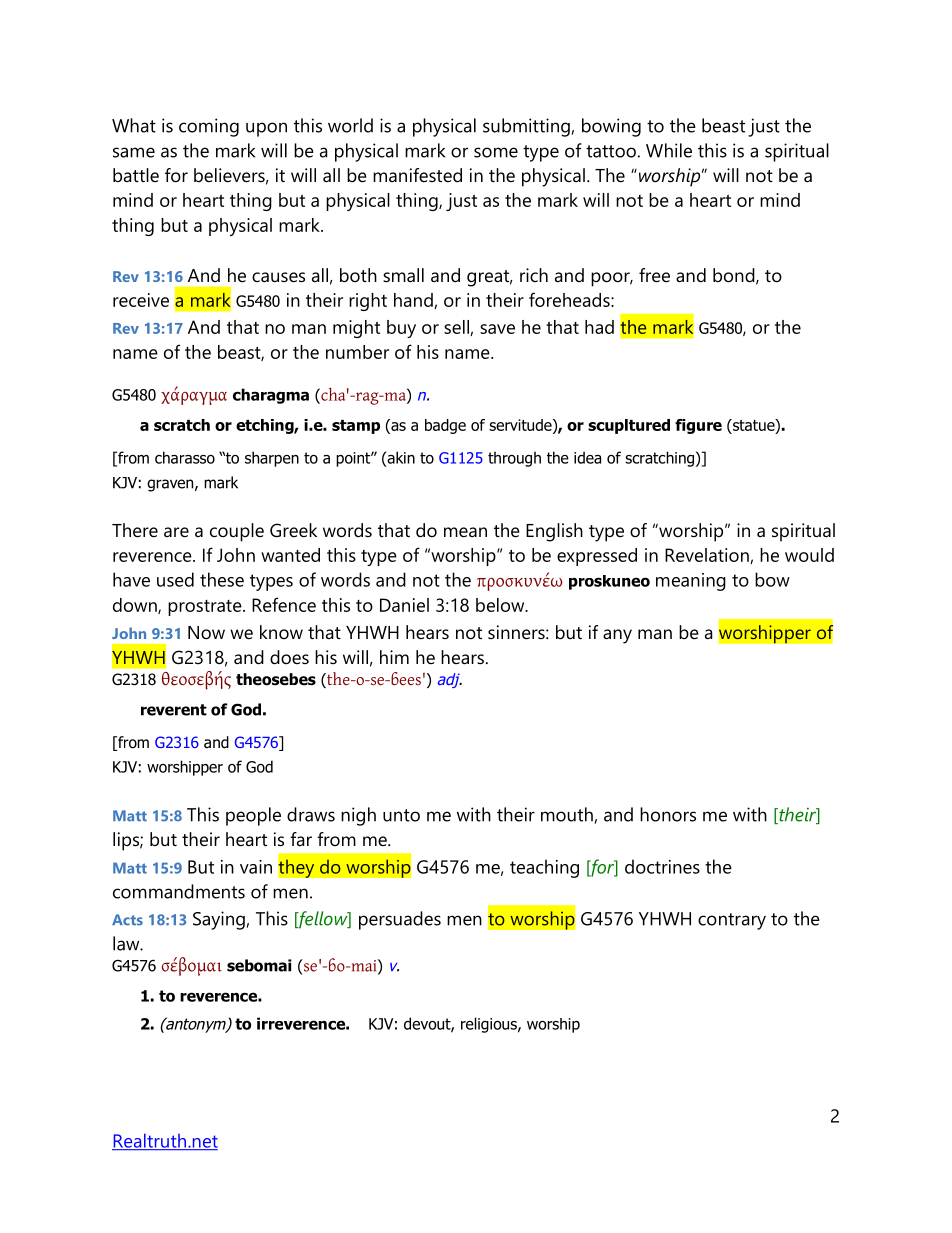 The width and height of the screenshot is (952, 1233). What do you see at coordinates (209, 127) in the screenshot?
I see `coming` at bounding box center [209, 127].
